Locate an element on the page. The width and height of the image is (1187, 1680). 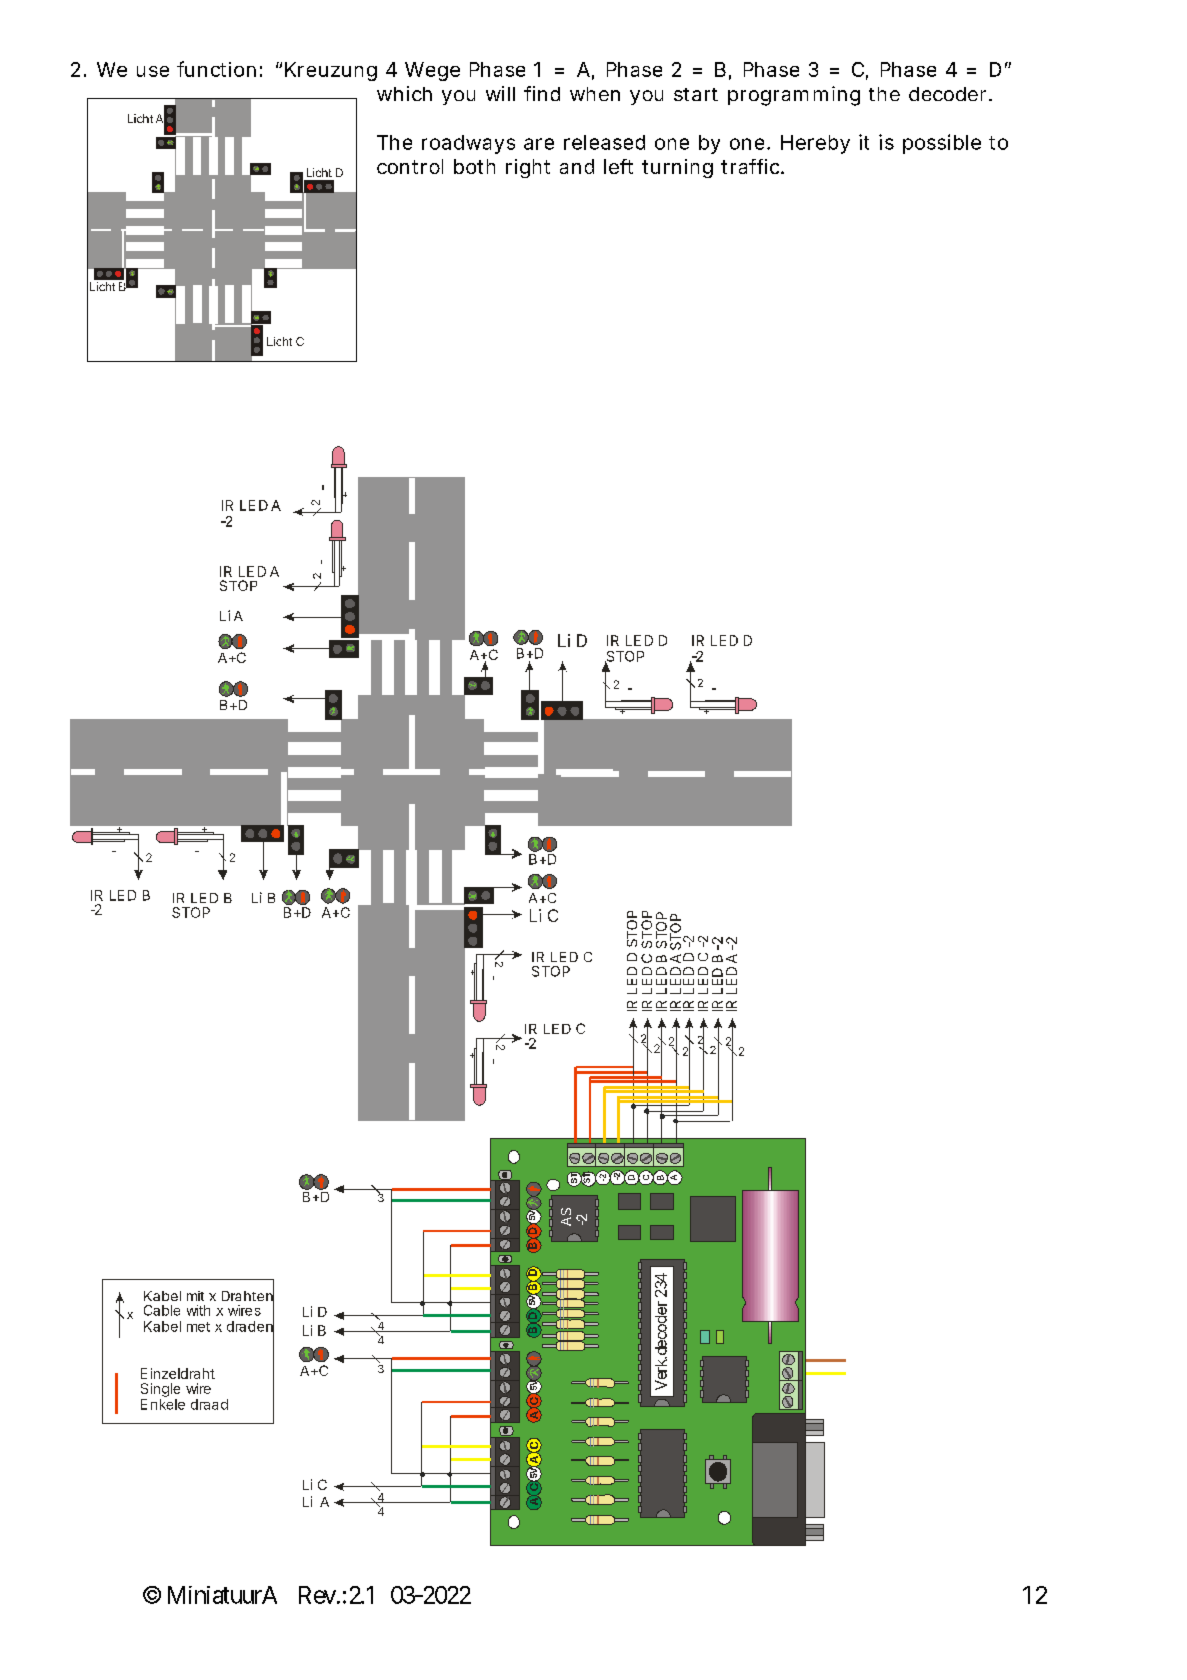
released is located at coordinates (604, 142).
